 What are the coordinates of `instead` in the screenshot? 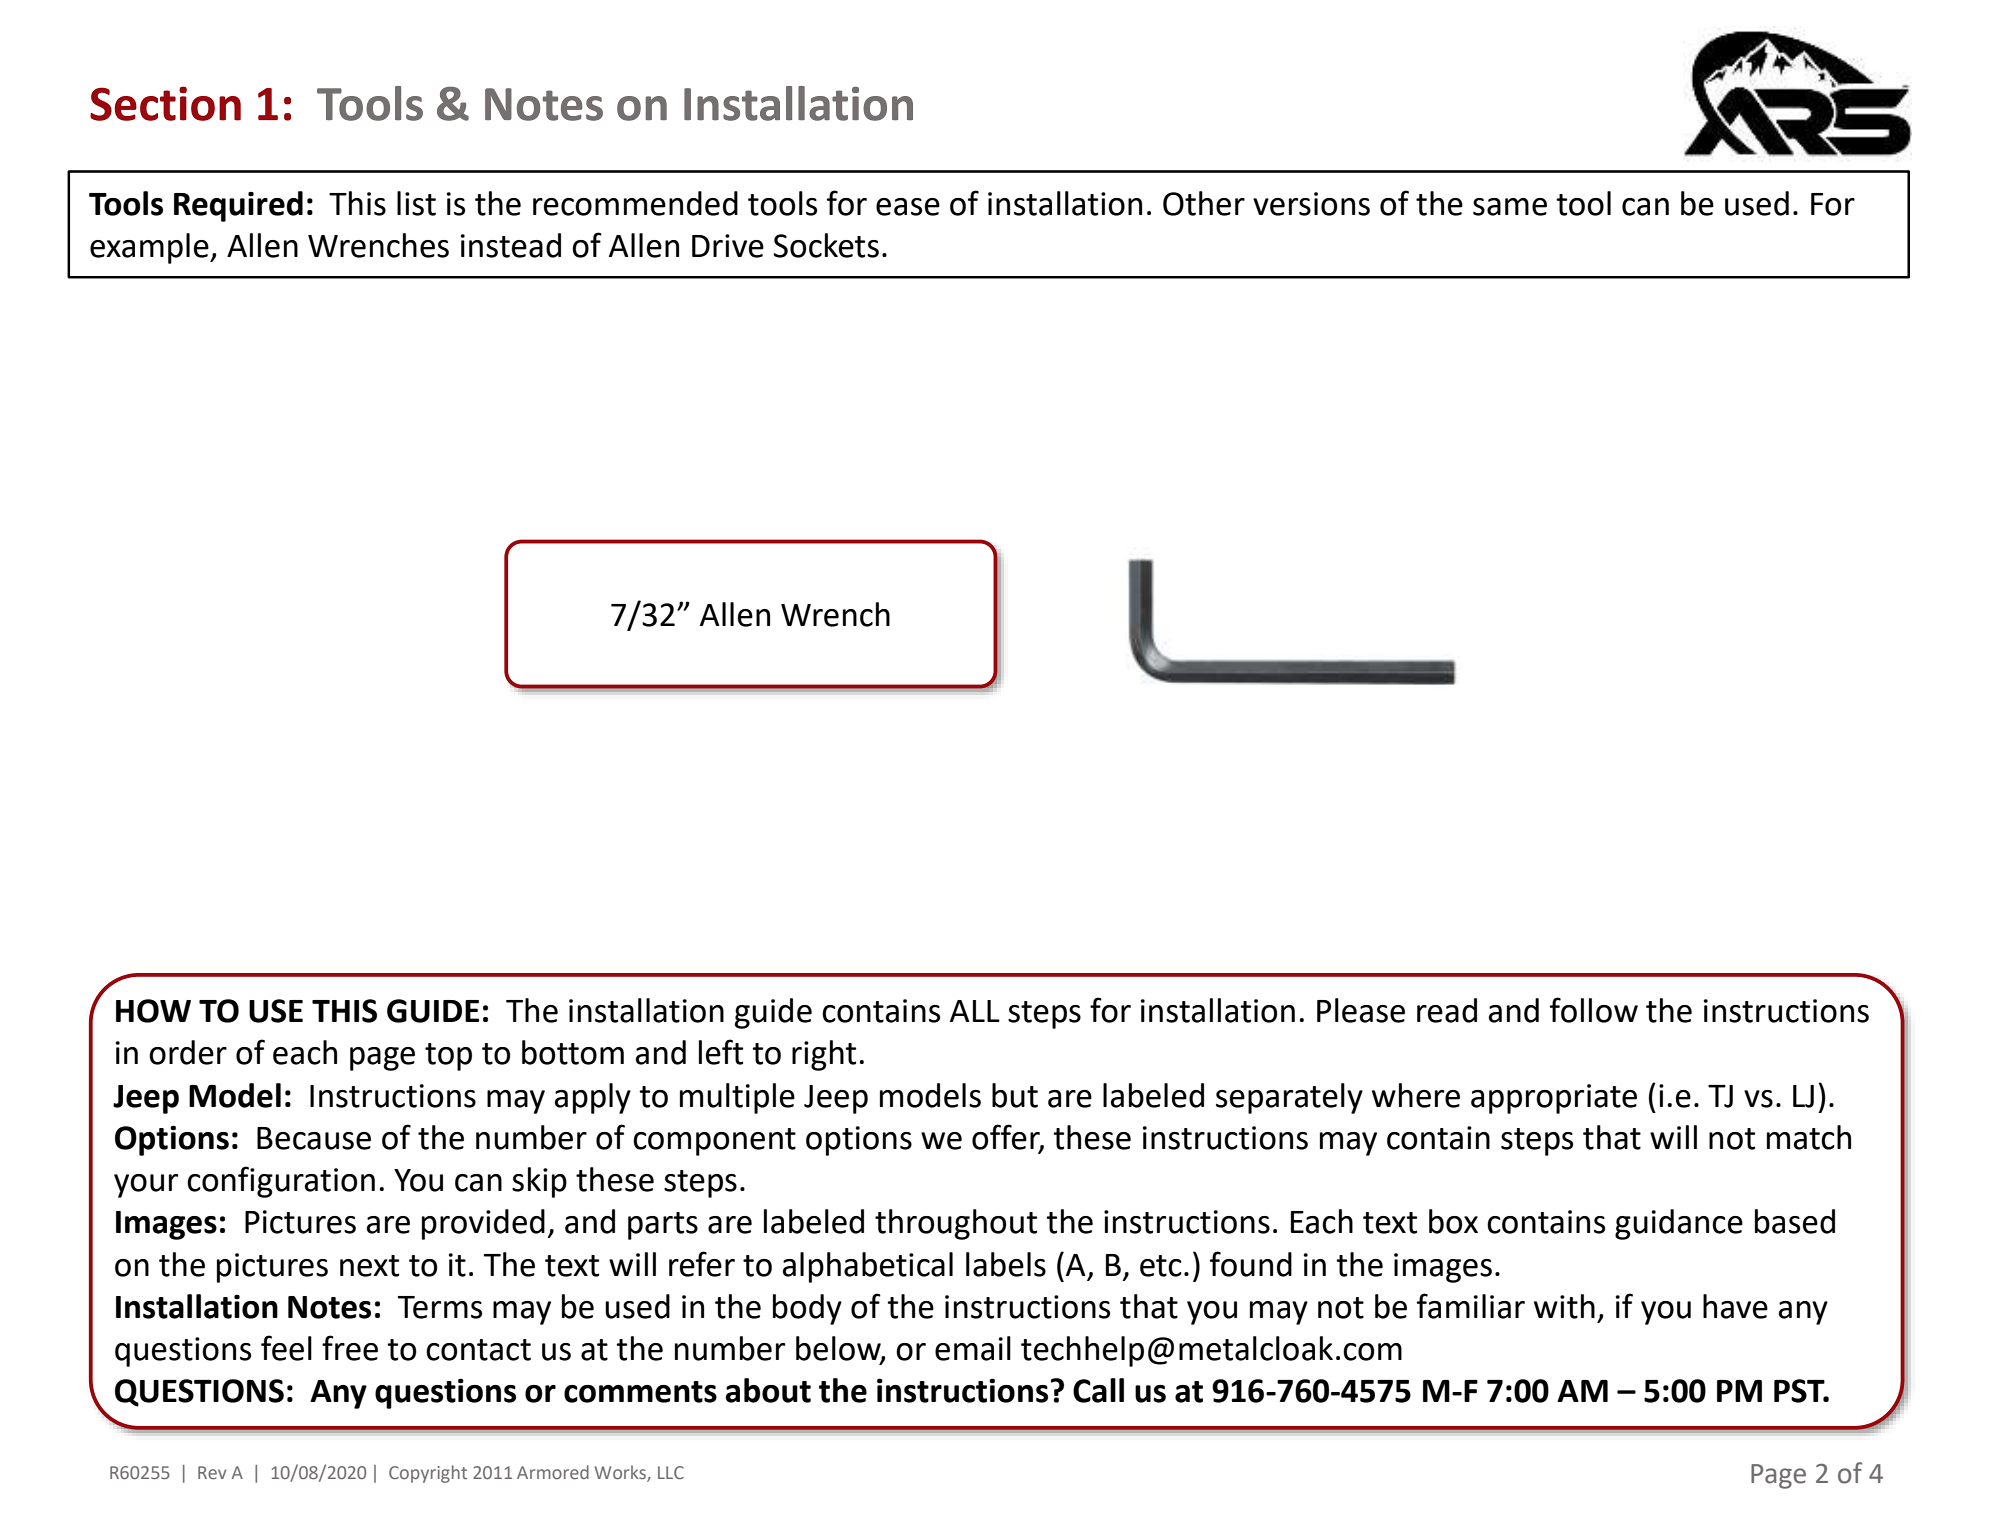 It's located at (511, 245).
